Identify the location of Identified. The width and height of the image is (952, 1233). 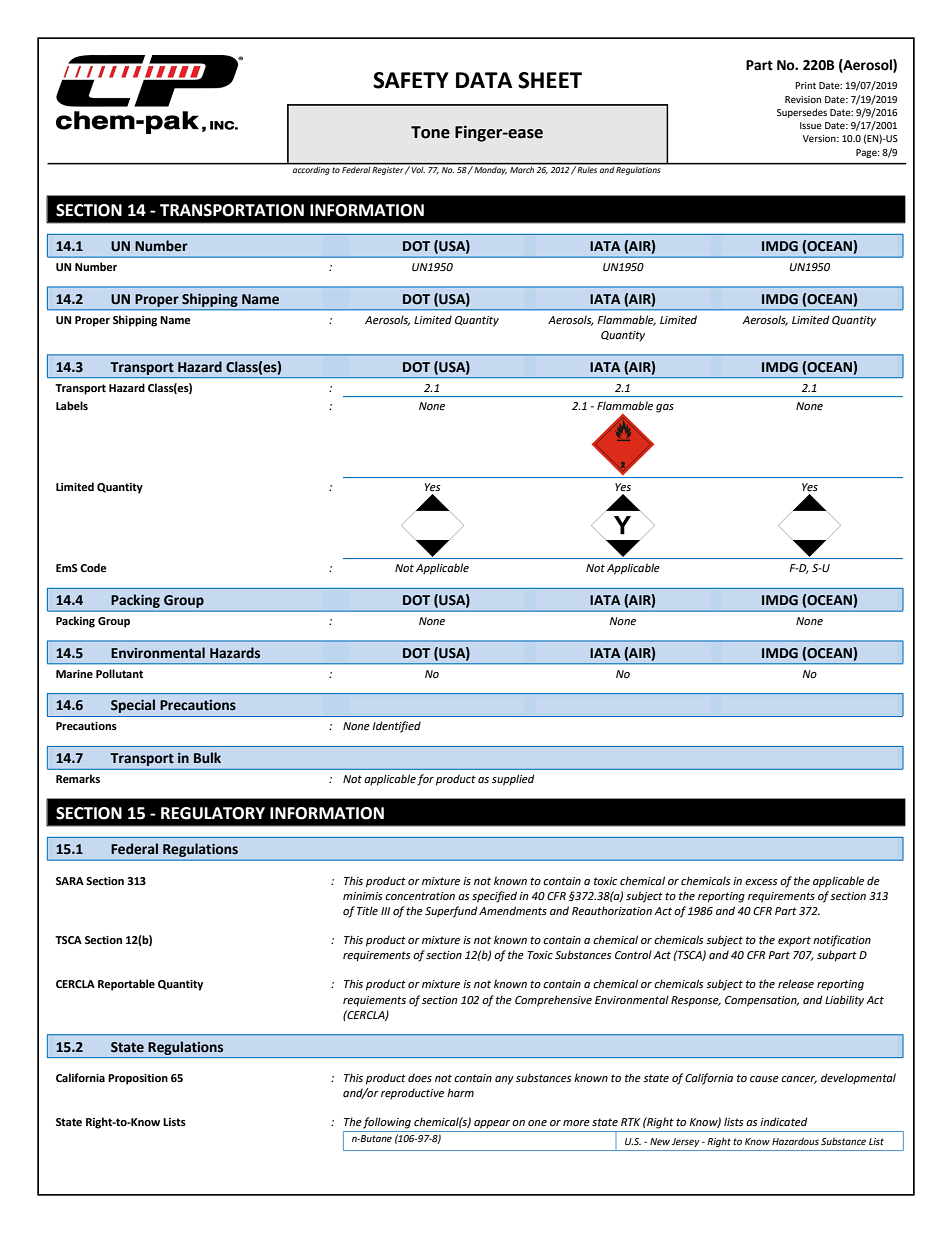
(396, 727).
